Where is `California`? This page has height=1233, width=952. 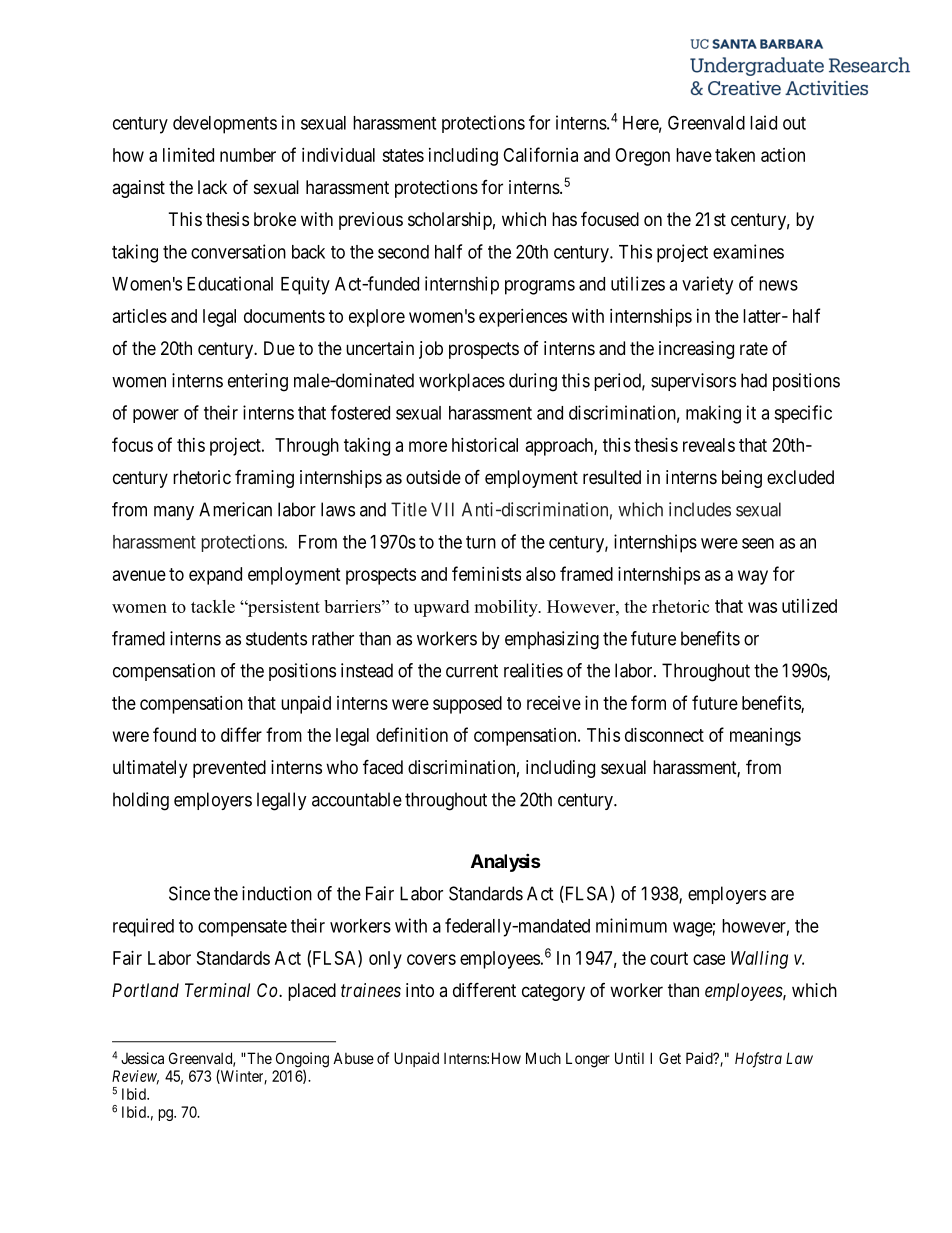
California is located at coordinates (540, 154).
